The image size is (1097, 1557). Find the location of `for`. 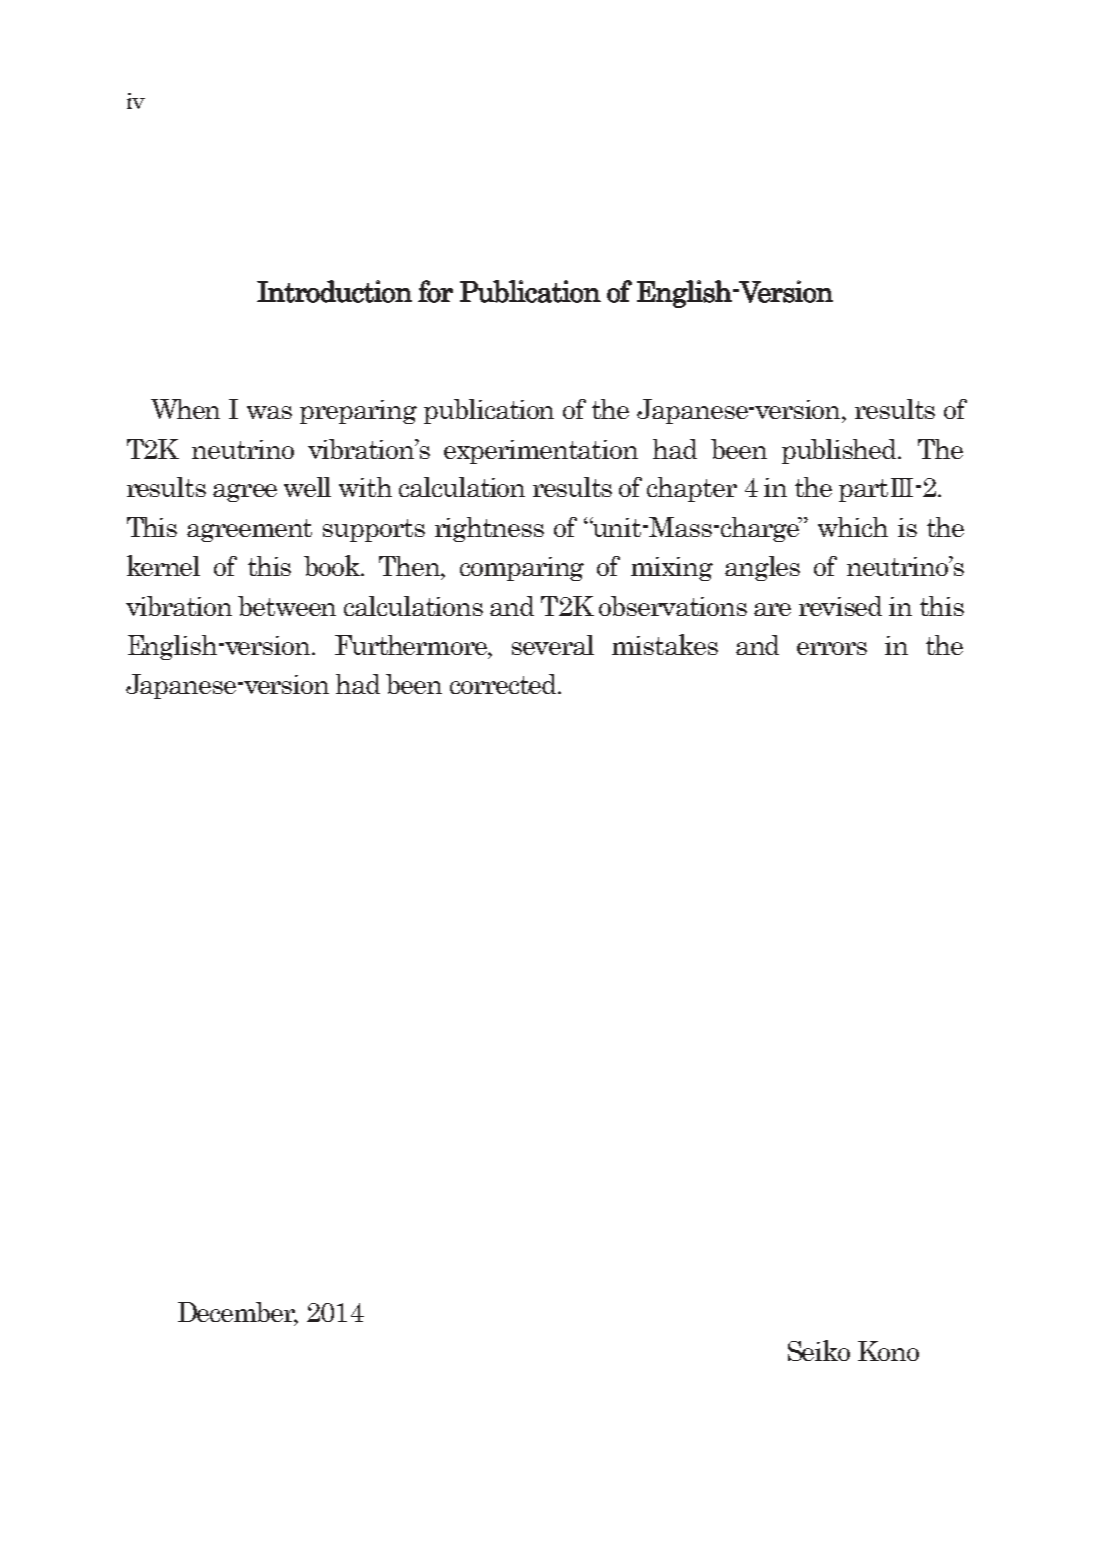

for is located at coordinates (435, 291).
